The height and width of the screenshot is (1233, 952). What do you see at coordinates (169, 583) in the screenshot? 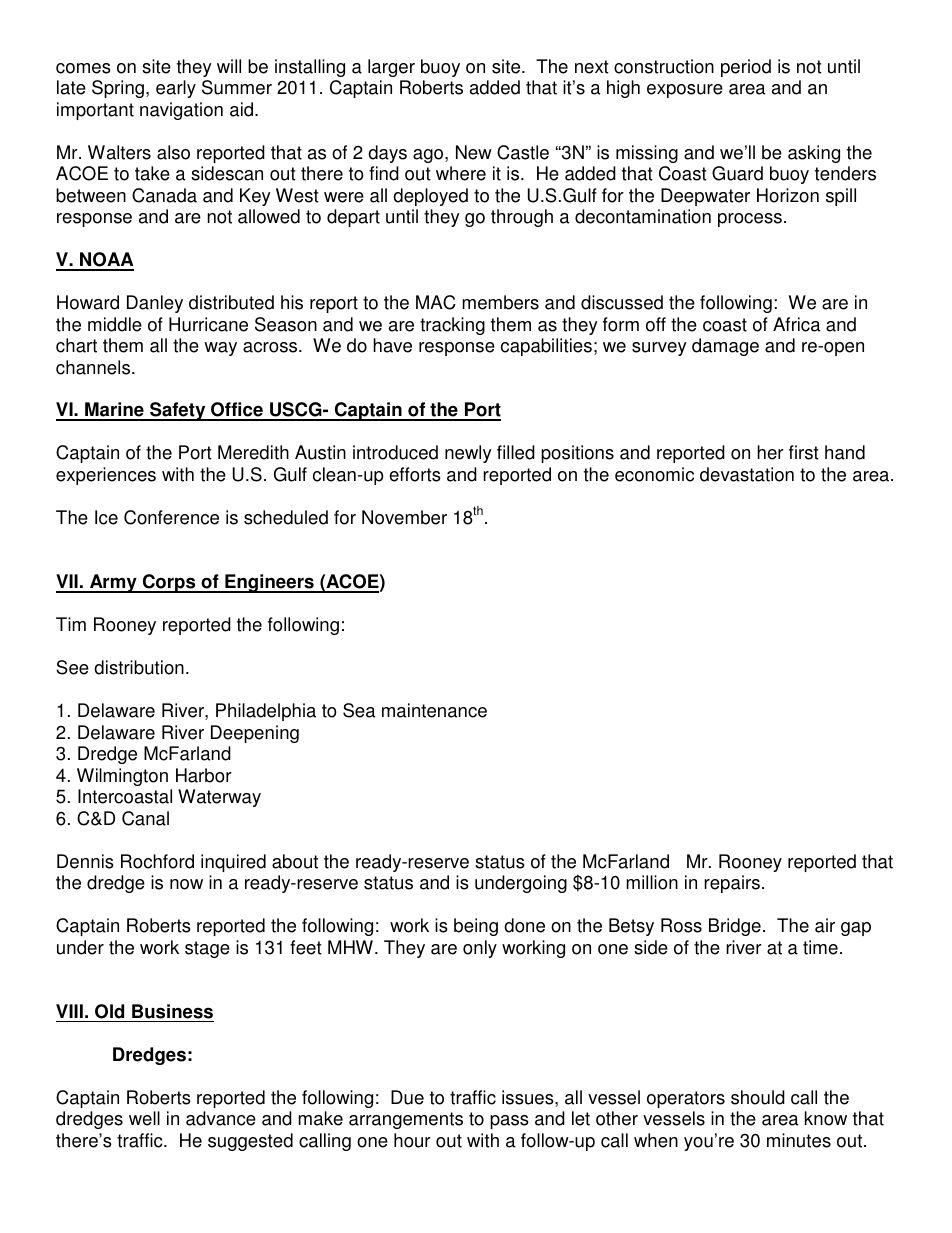
I see `Corps` at bounding box center [169, 583].
